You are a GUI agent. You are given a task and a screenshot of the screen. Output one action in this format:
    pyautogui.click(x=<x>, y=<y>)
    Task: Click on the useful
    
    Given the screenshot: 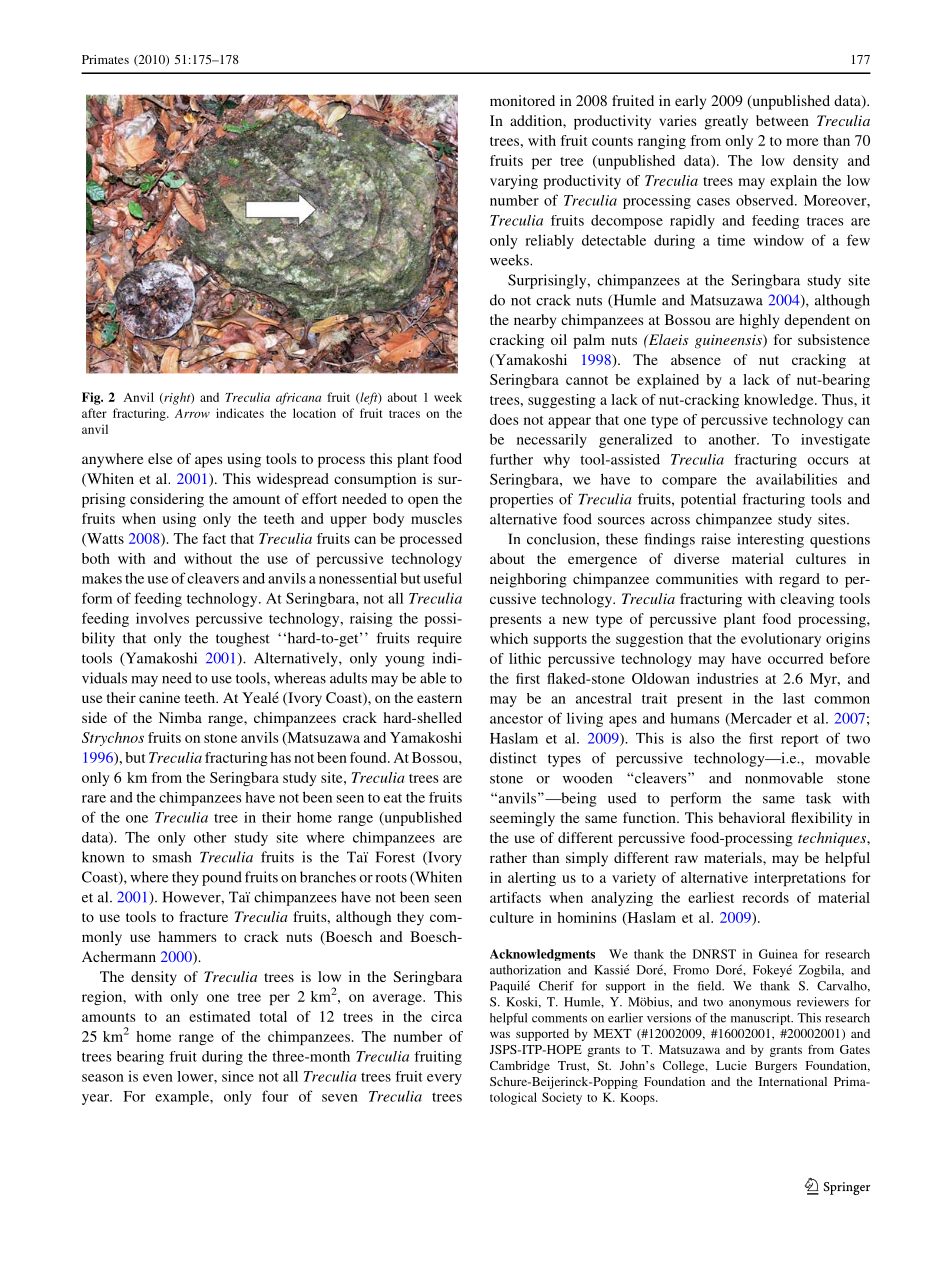 What is the action you would take?
    pyautogui.click(x=443, y=578)
